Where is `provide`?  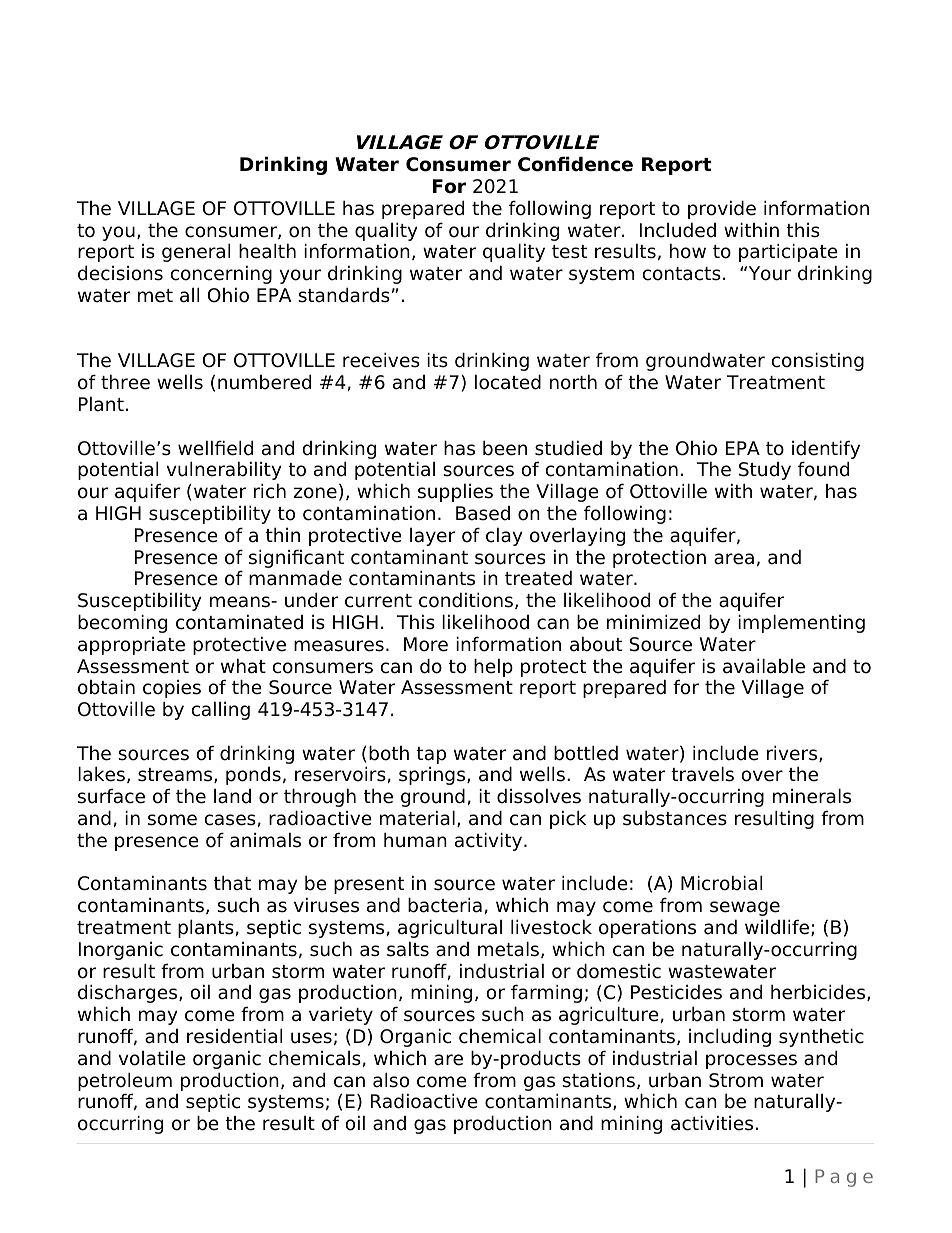
provide is located at coordinates (722, 209).
